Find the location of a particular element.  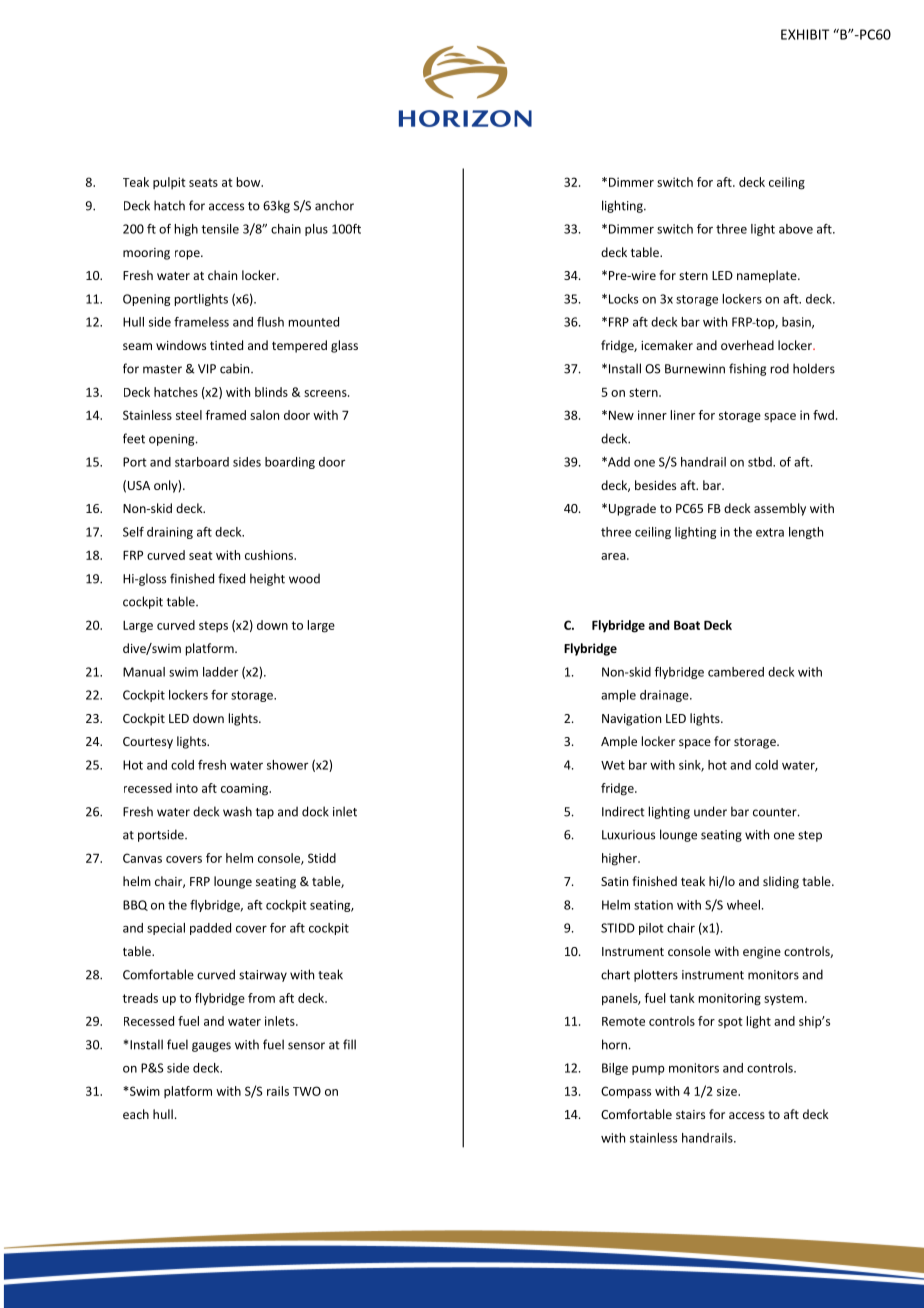

under is located at coordinates (710, 811).
